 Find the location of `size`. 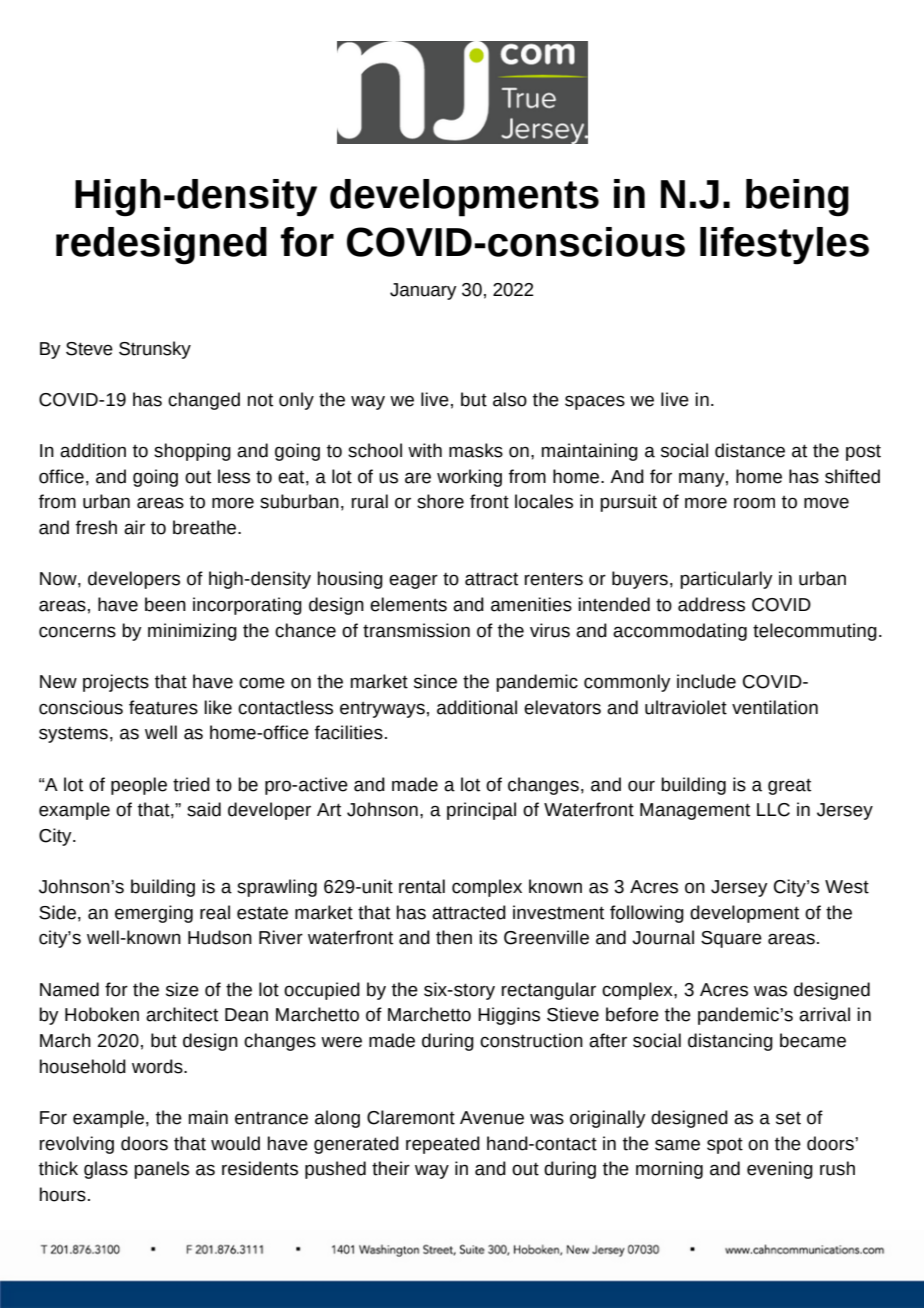

size is located at coordinates (182, 989).
